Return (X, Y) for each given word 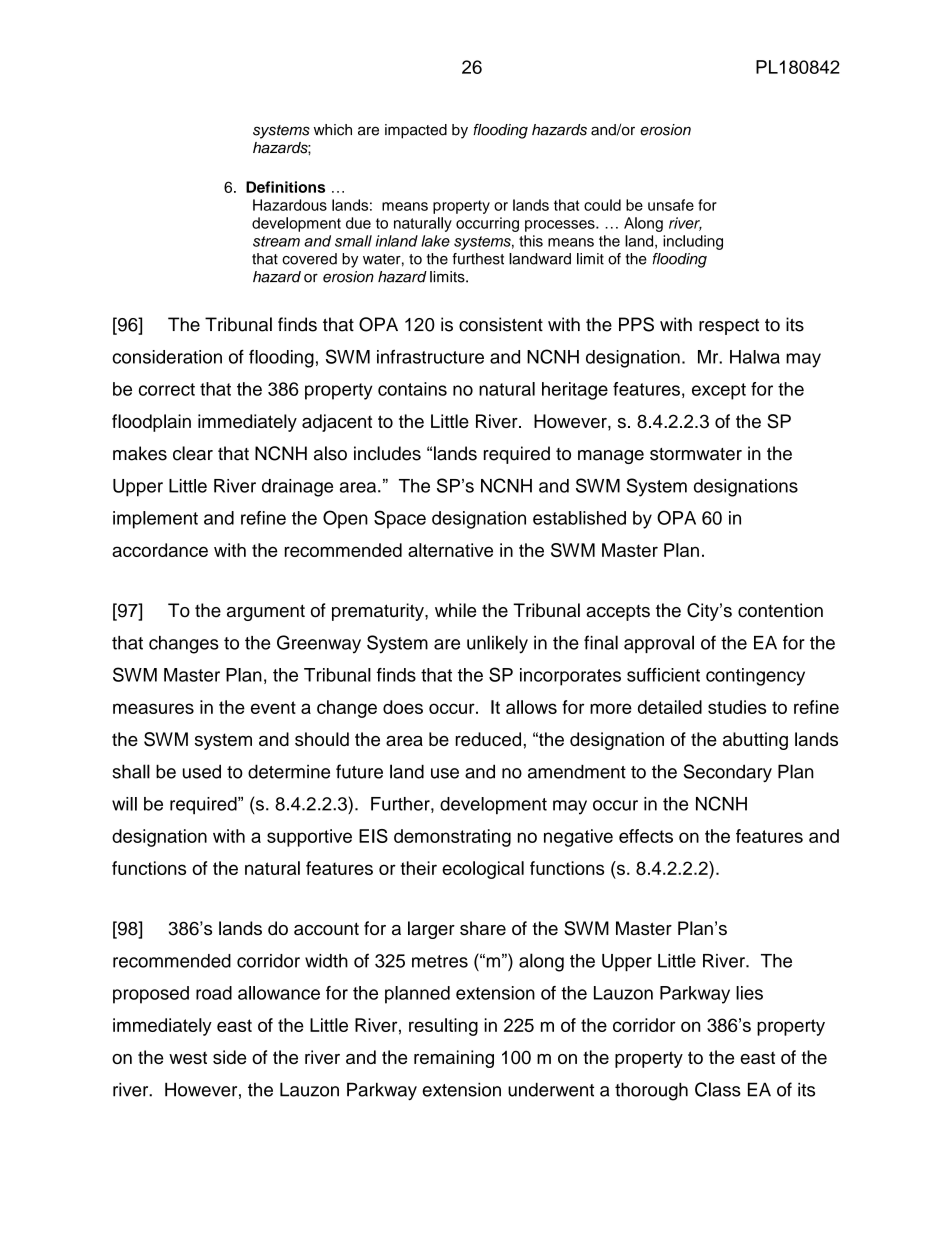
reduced (488, 739)
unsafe (671, 205)
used (202, 771)
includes (387, 453)
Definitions (285, 187)
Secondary (727, 773)
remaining (454, 1059)
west (188, 1057)
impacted (416, 131)
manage (611, 457)
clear (193, 453)
